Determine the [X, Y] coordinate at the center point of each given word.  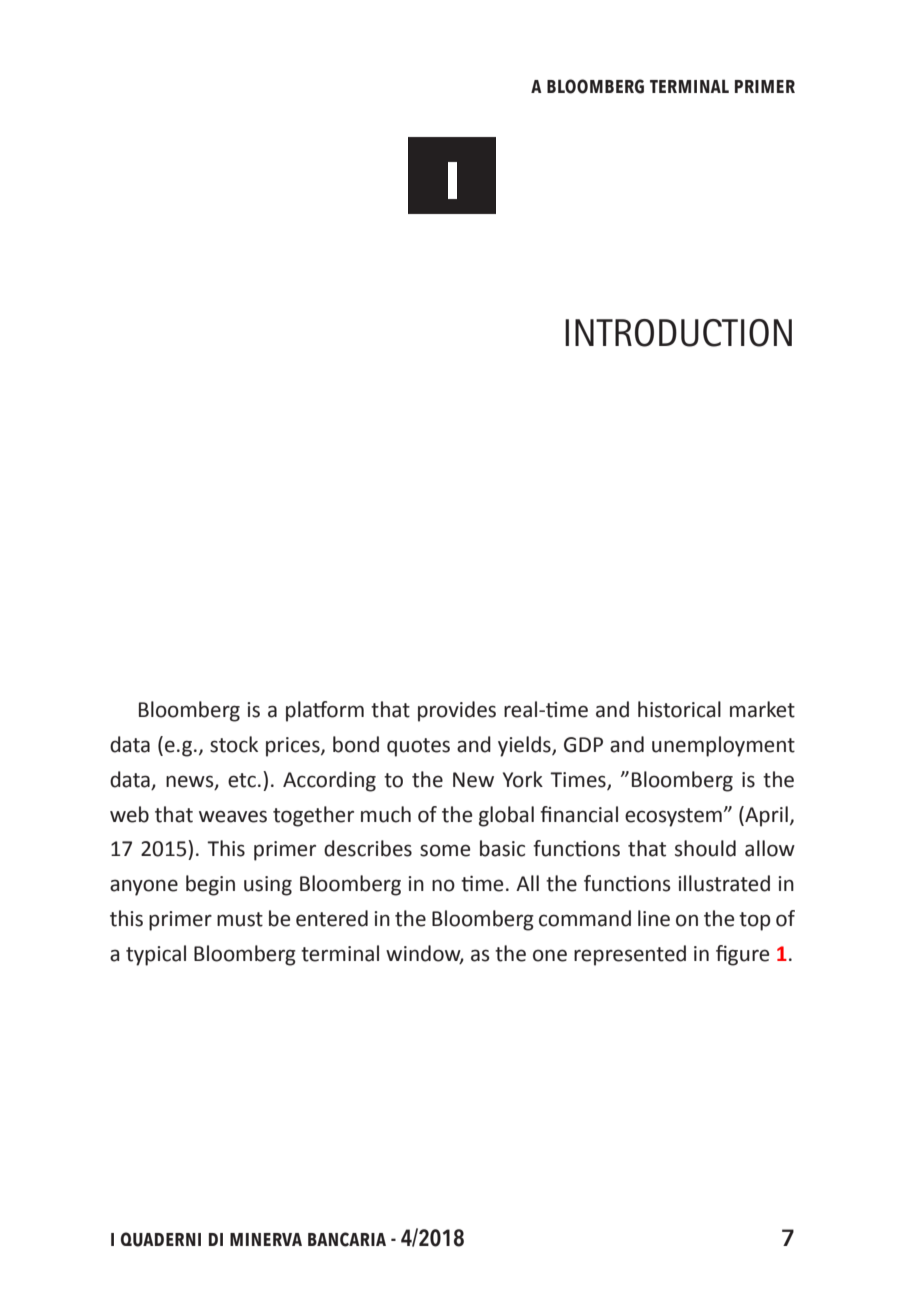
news [191, 782]
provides [457, 711]
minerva [266, 1239]
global [506, 816]
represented [630, 955]
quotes [418, 747]
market [762, 709]
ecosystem [673, 817]
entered [332, 918]
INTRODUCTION [678, 333]
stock [234, 744]
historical [679, 709]
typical [156, 955]
